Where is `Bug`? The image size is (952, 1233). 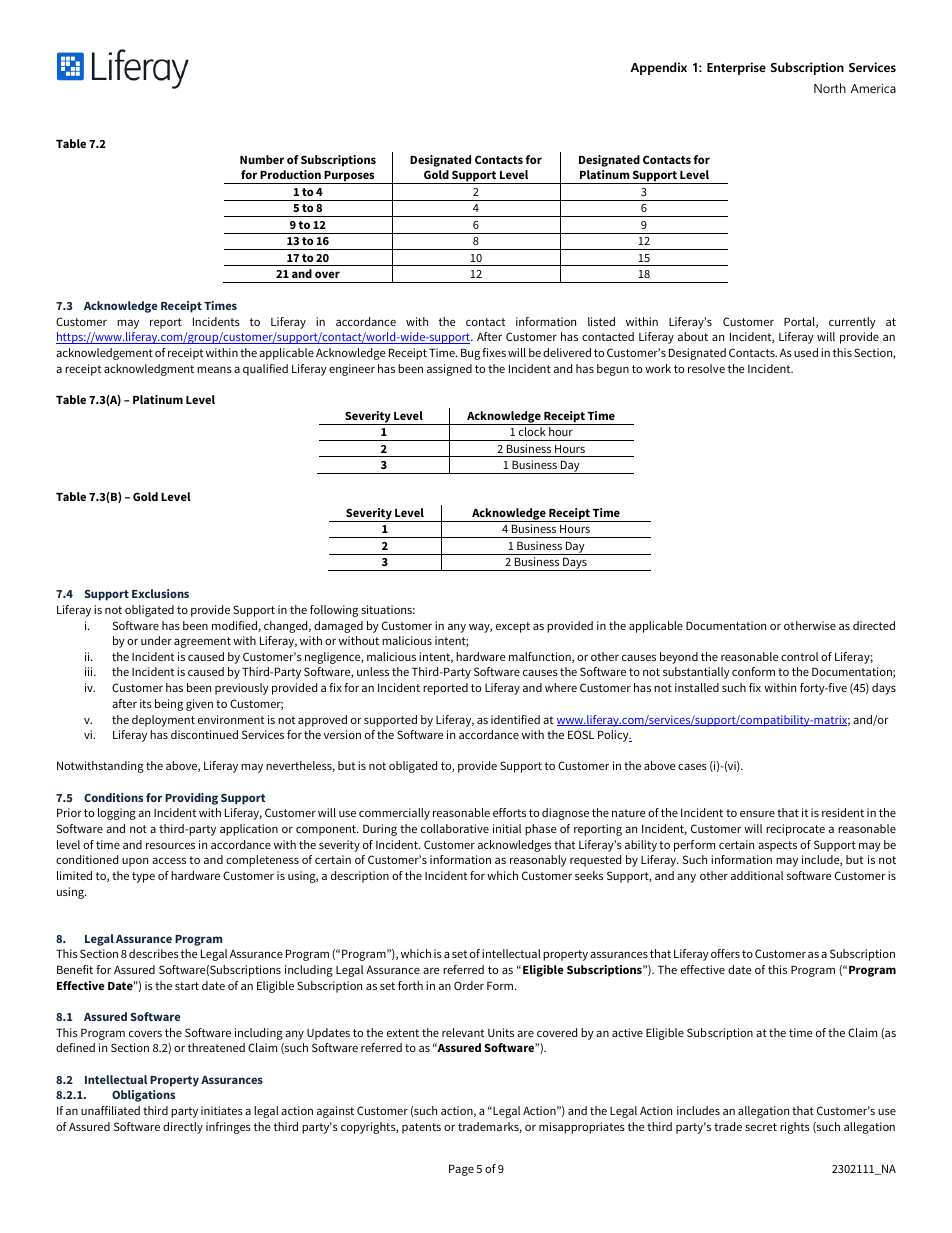 Bug is located at coordinates (470, 354).
